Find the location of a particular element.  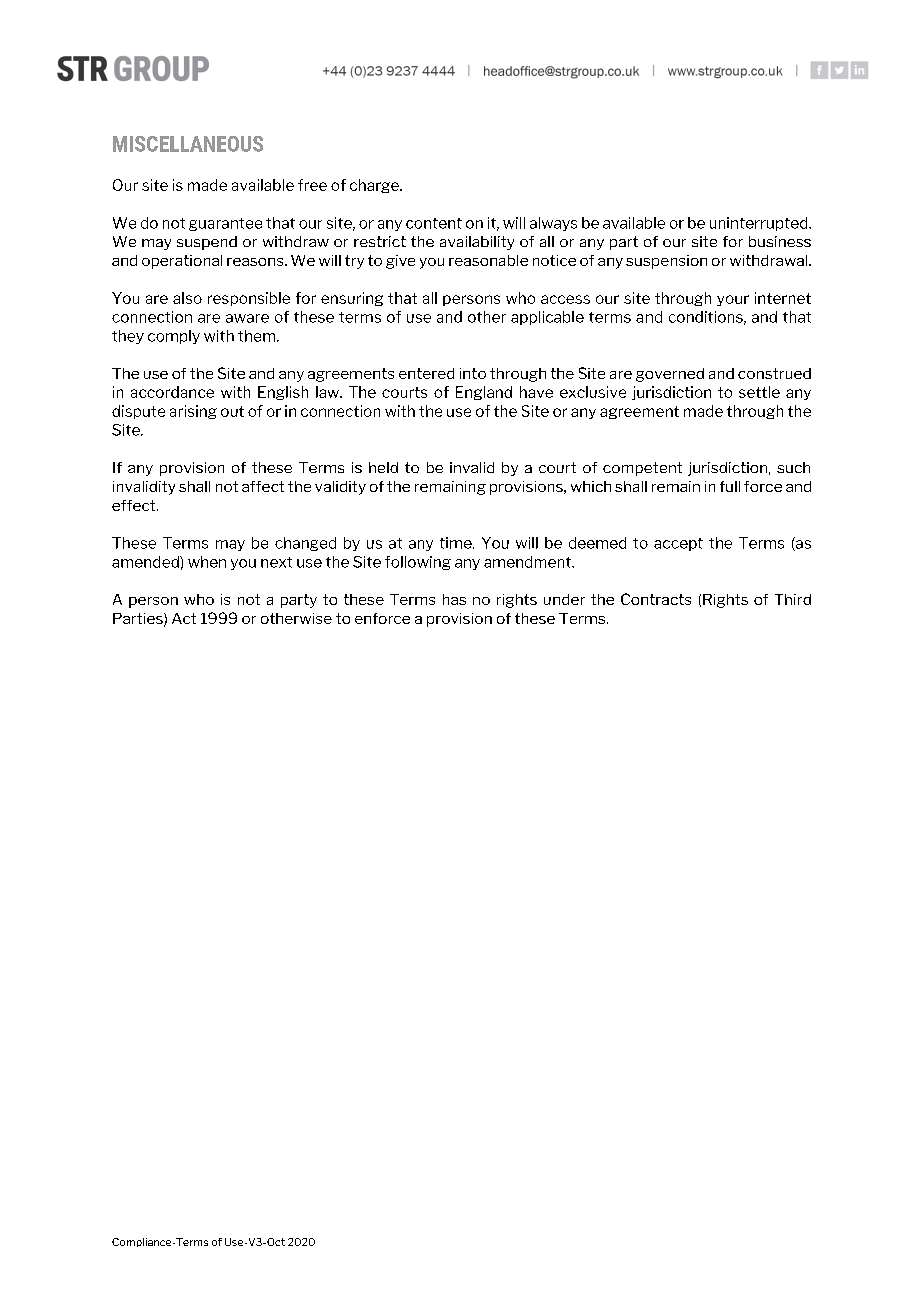

suspension is located at coordinates (666, 262).
